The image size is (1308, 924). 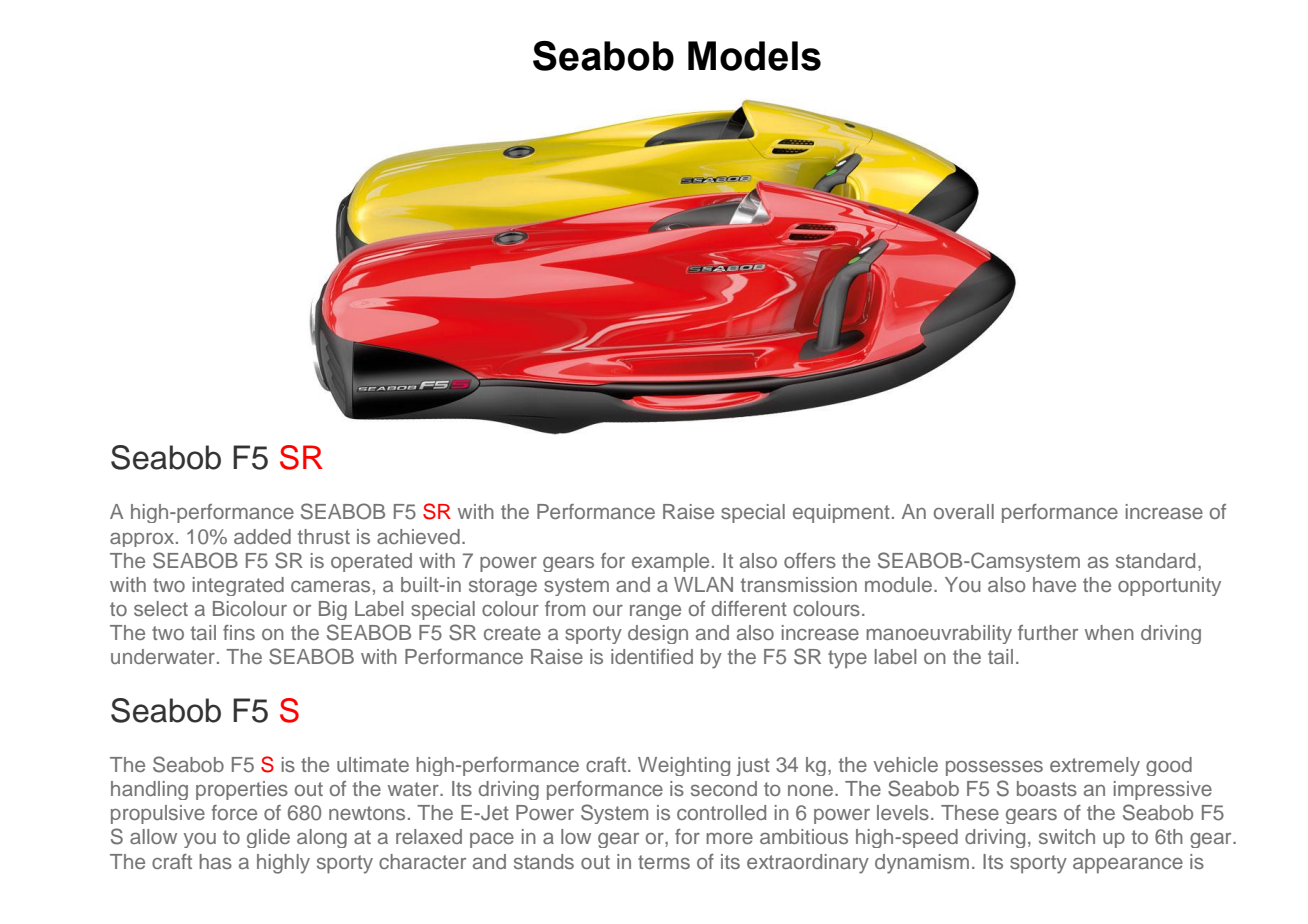 I want to click on identified, so click(x=652, y=656).
